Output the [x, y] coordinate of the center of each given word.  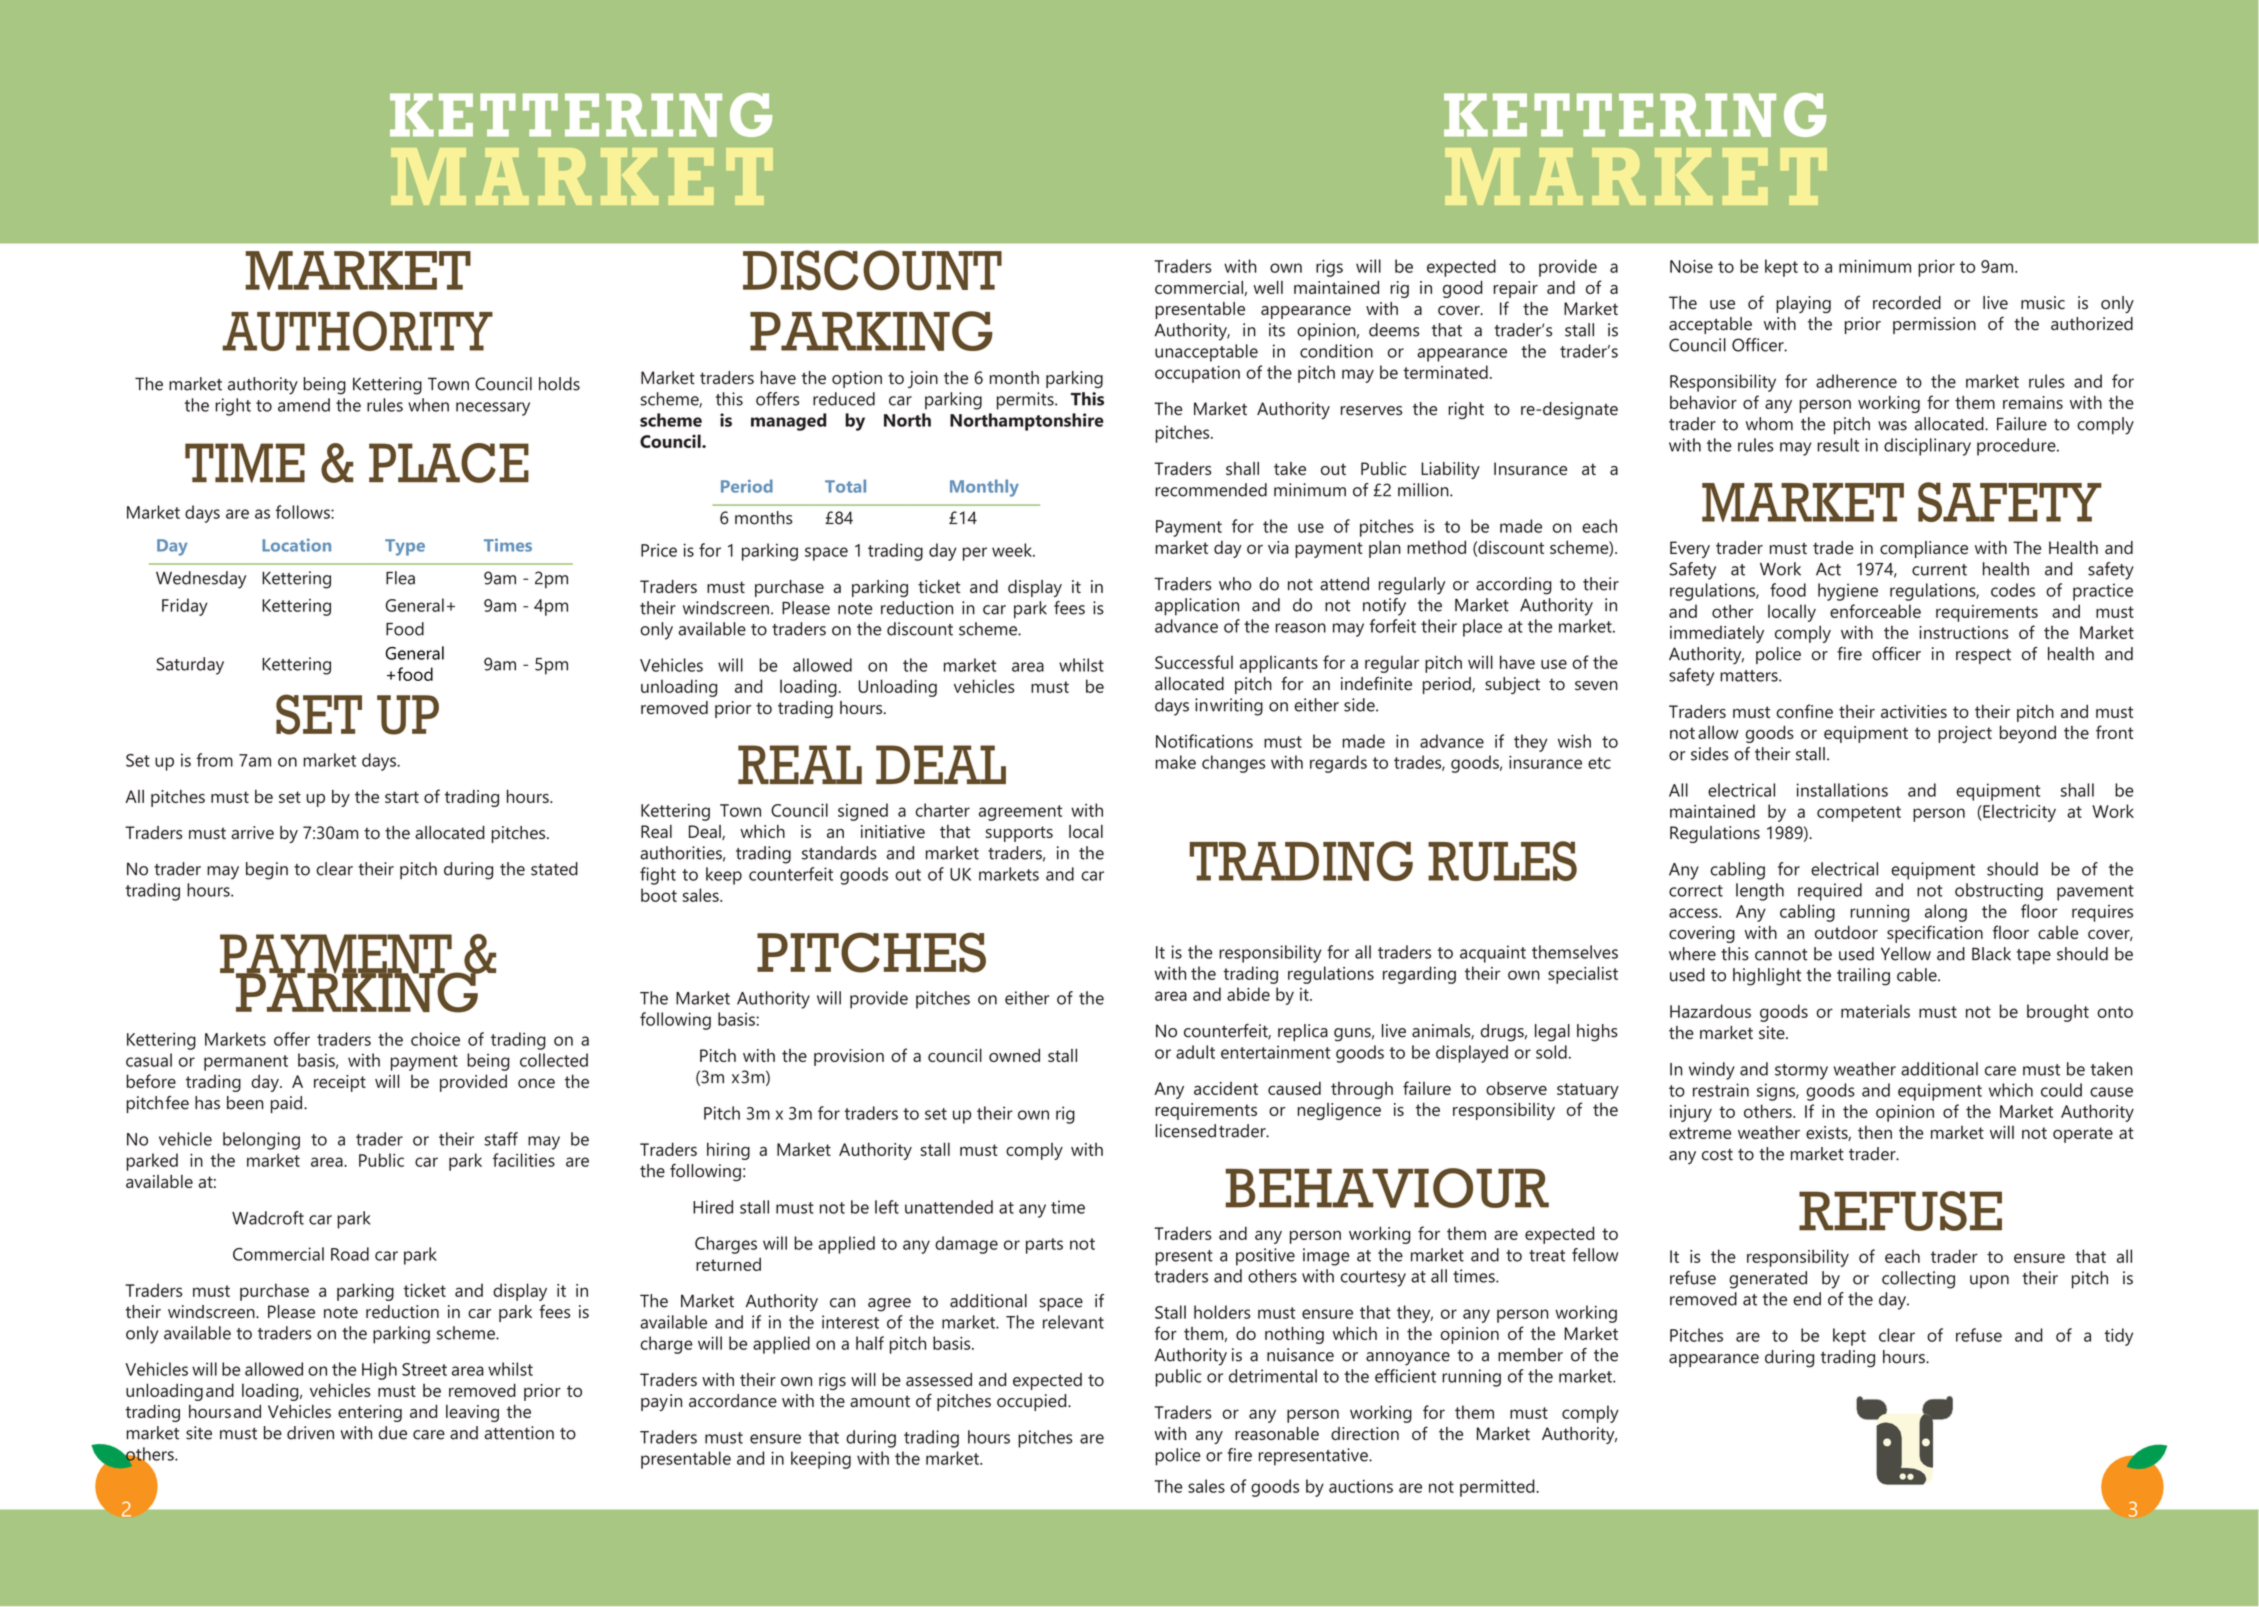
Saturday [190, 666]
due [393, 1433]
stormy [1801, 1072]
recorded [1907, 303]
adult [1195, 1052]
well [1268, 287]
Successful [1194, 662]
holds [559, 384]
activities [1914, 711]
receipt [340, 1083]
